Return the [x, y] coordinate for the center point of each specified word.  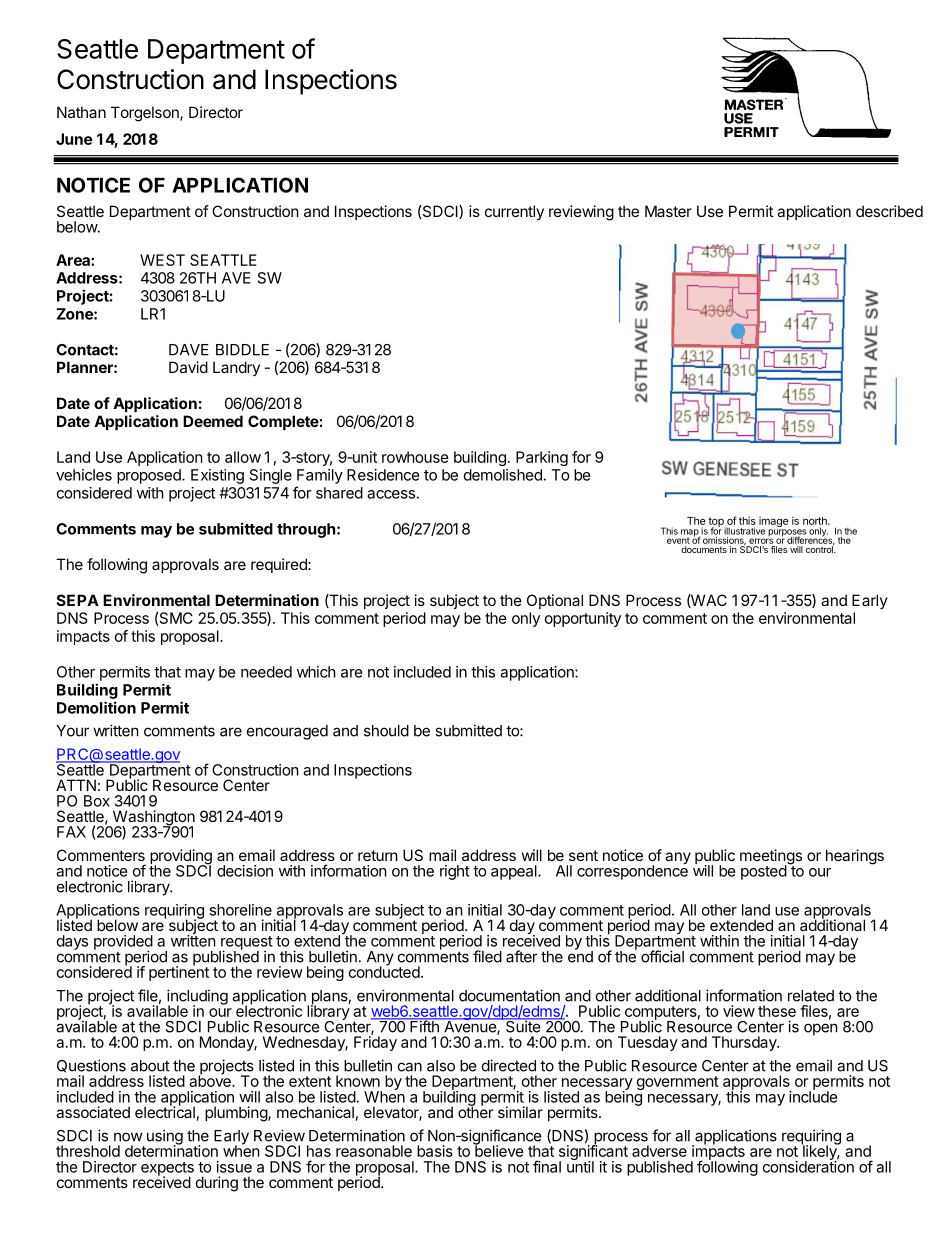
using [163, 1138]
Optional [555, 601]
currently [514, 212]
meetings [771, 858]
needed [266, 672]
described [889, 211]
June [74, 139]
